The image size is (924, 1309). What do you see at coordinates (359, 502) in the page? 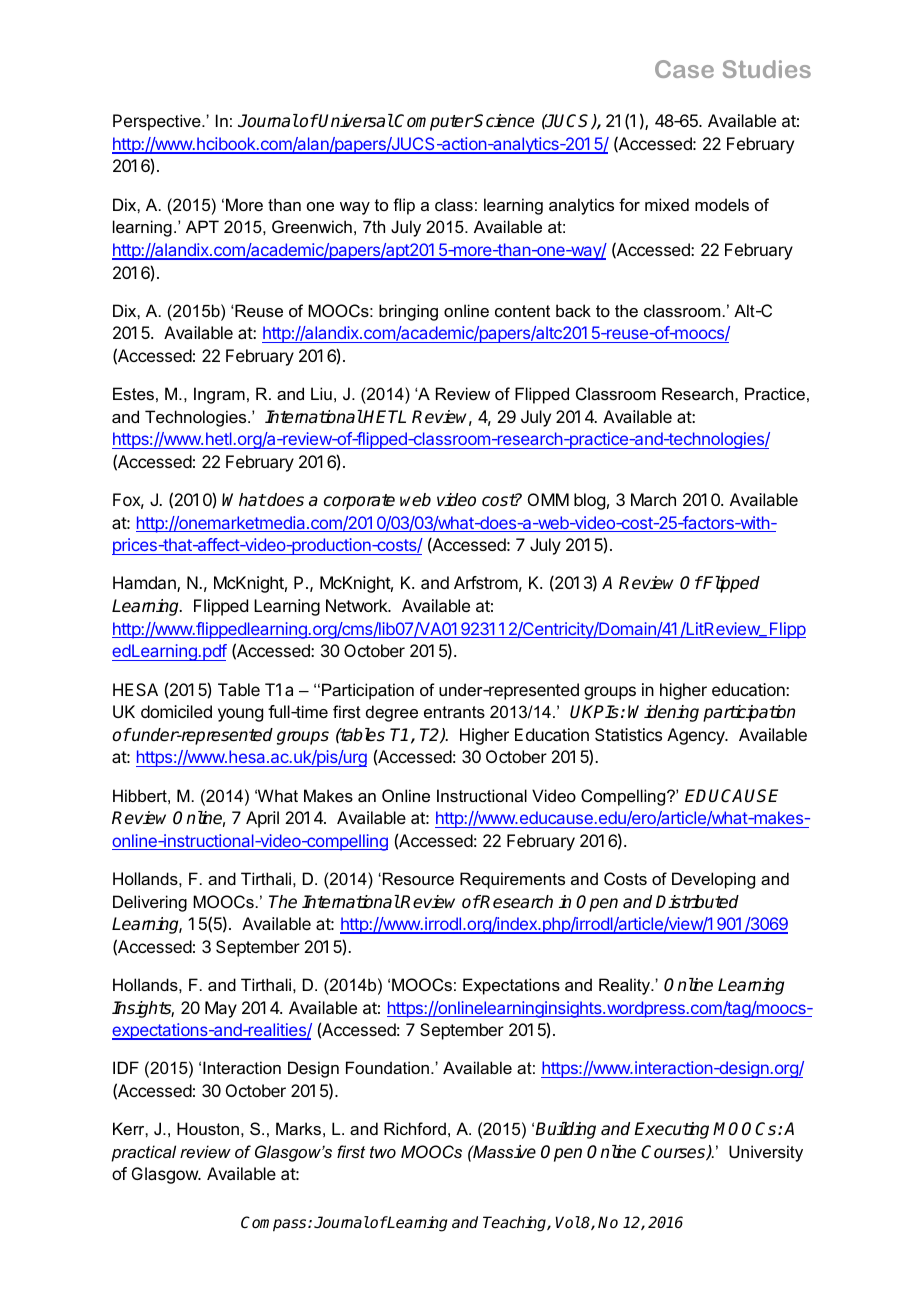
I see `corporate` at bounding box center [359, 502].
